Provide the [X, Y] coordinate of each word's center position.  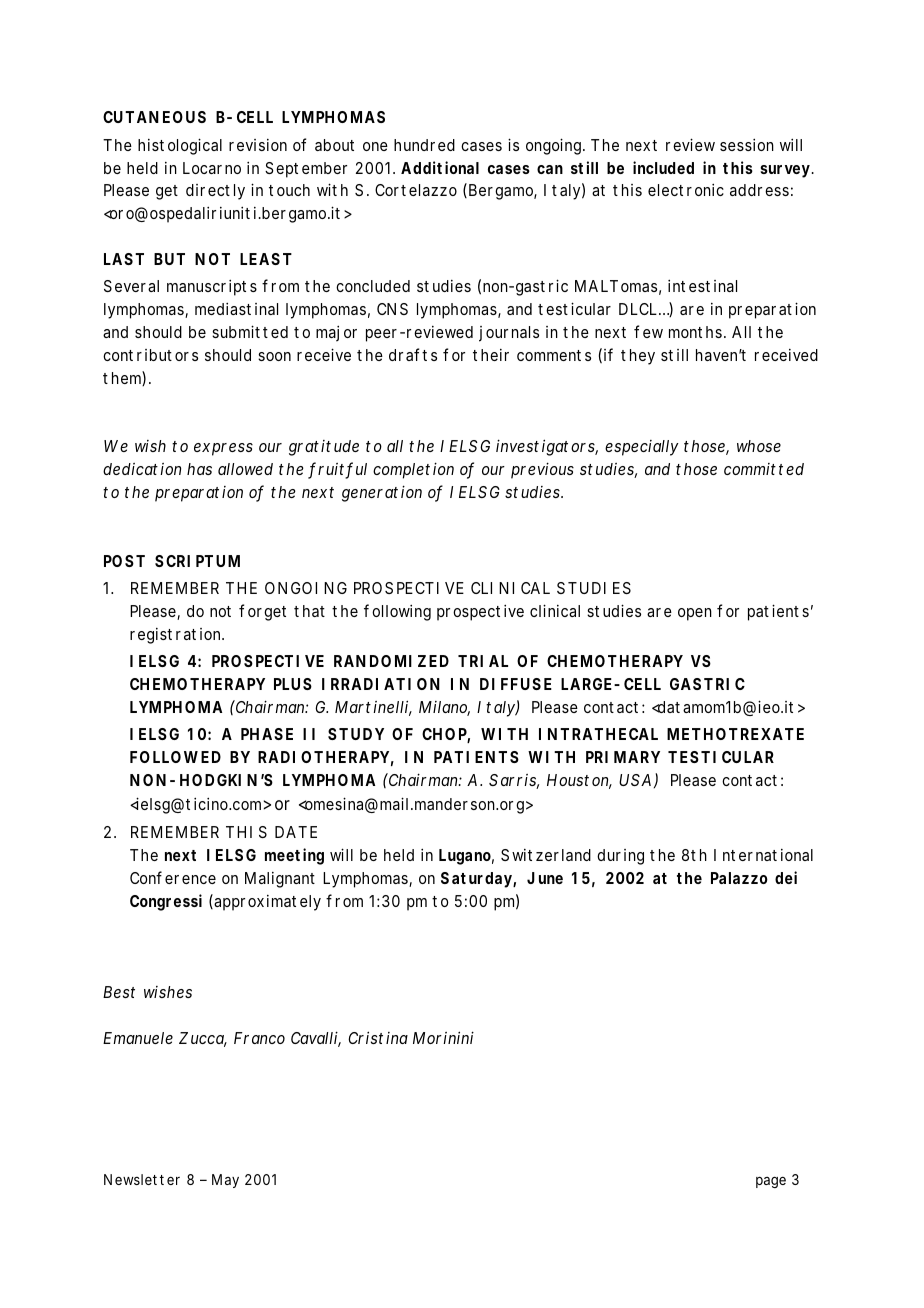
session [747, 144]
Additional [440, 167]
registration [177, 636]
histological [180, 146]
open [695, 614]
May [225, 1181]
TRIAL [483, 661]
